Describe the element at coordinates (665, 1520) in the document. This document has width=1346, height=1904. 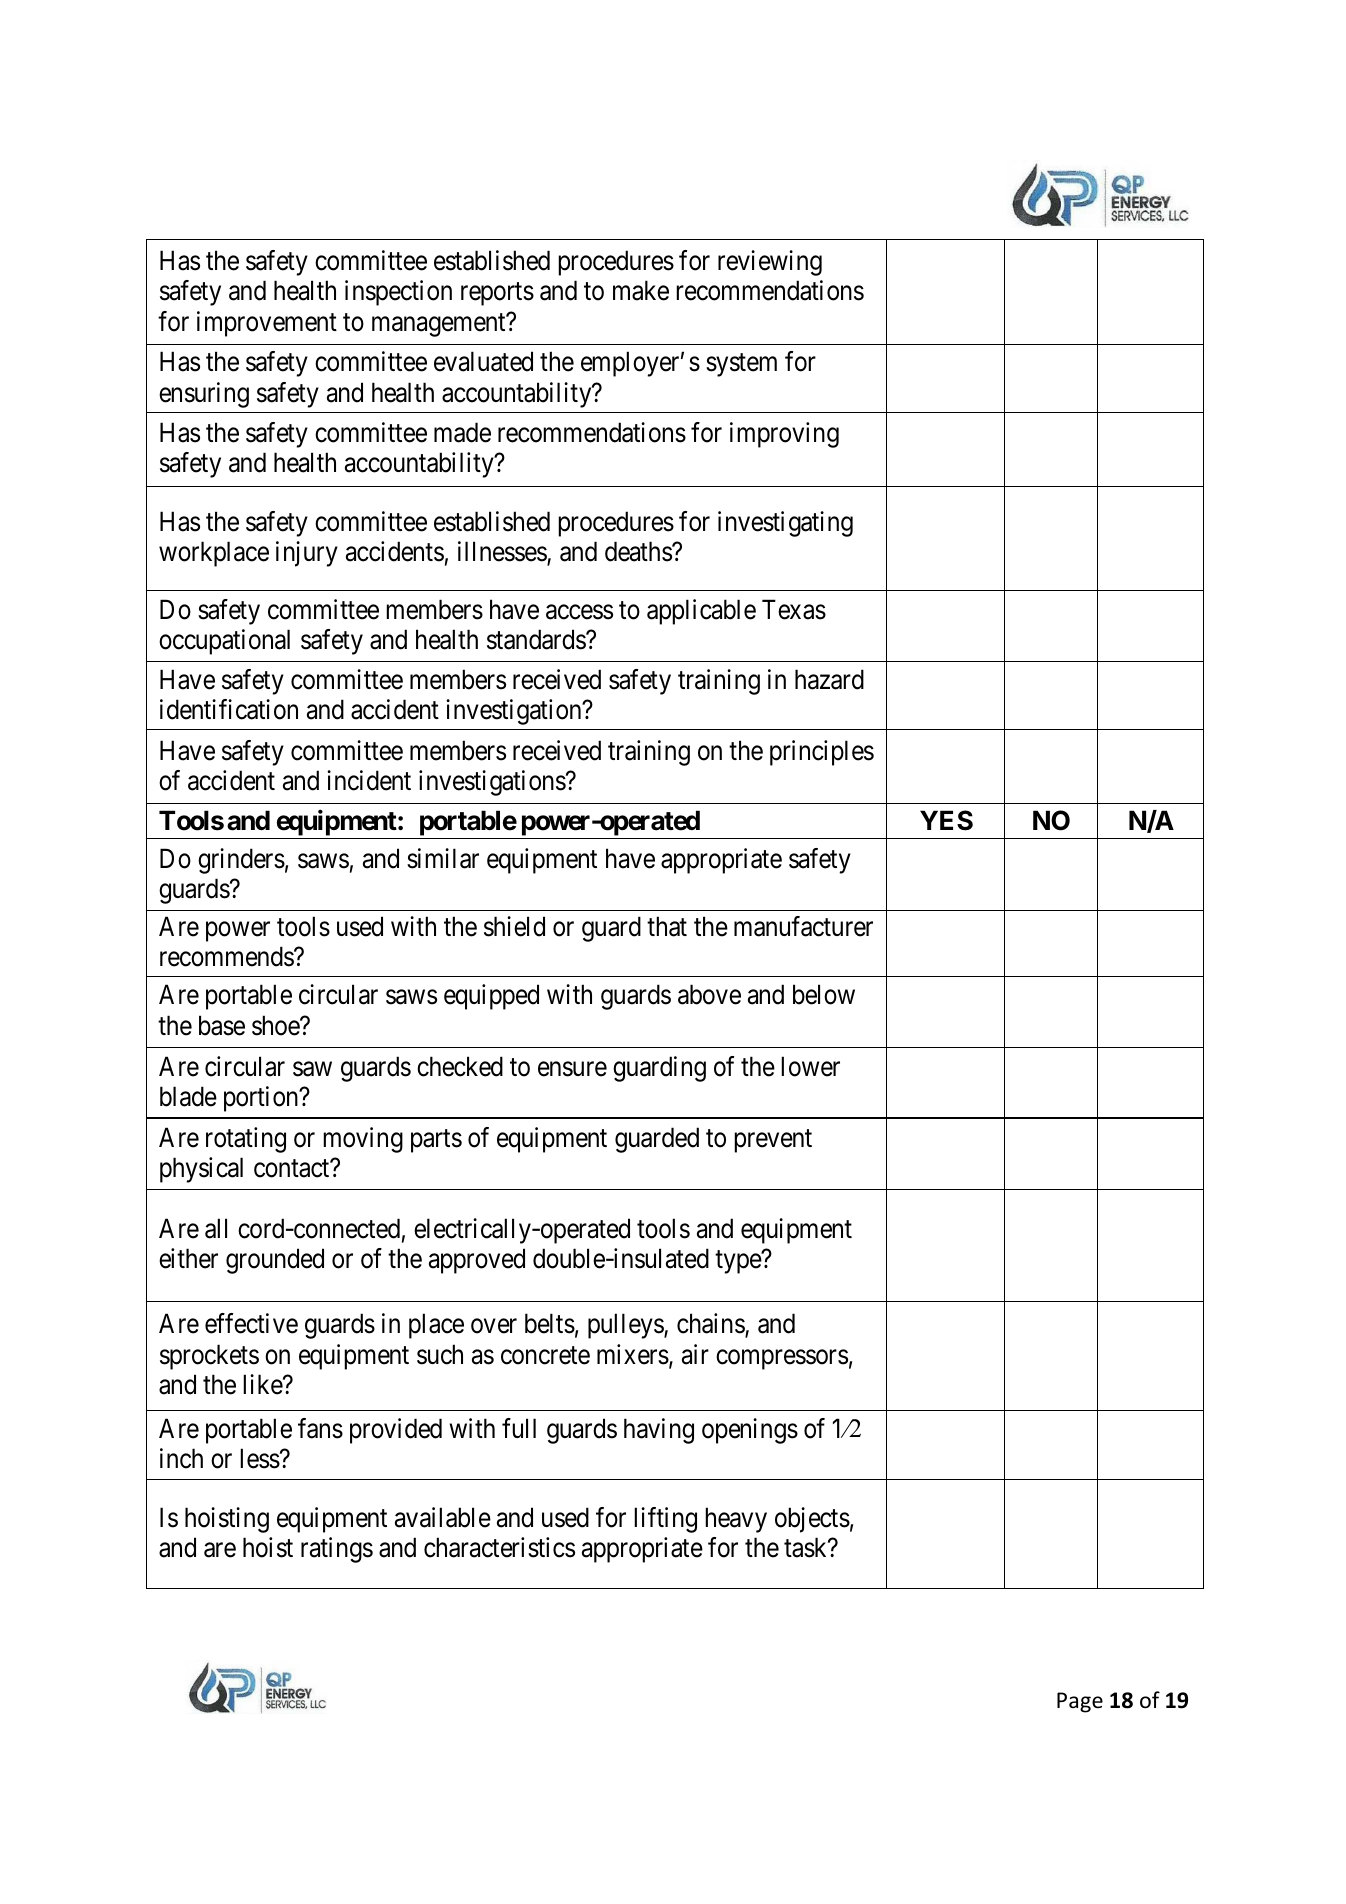
I see `lifting` at that location.
